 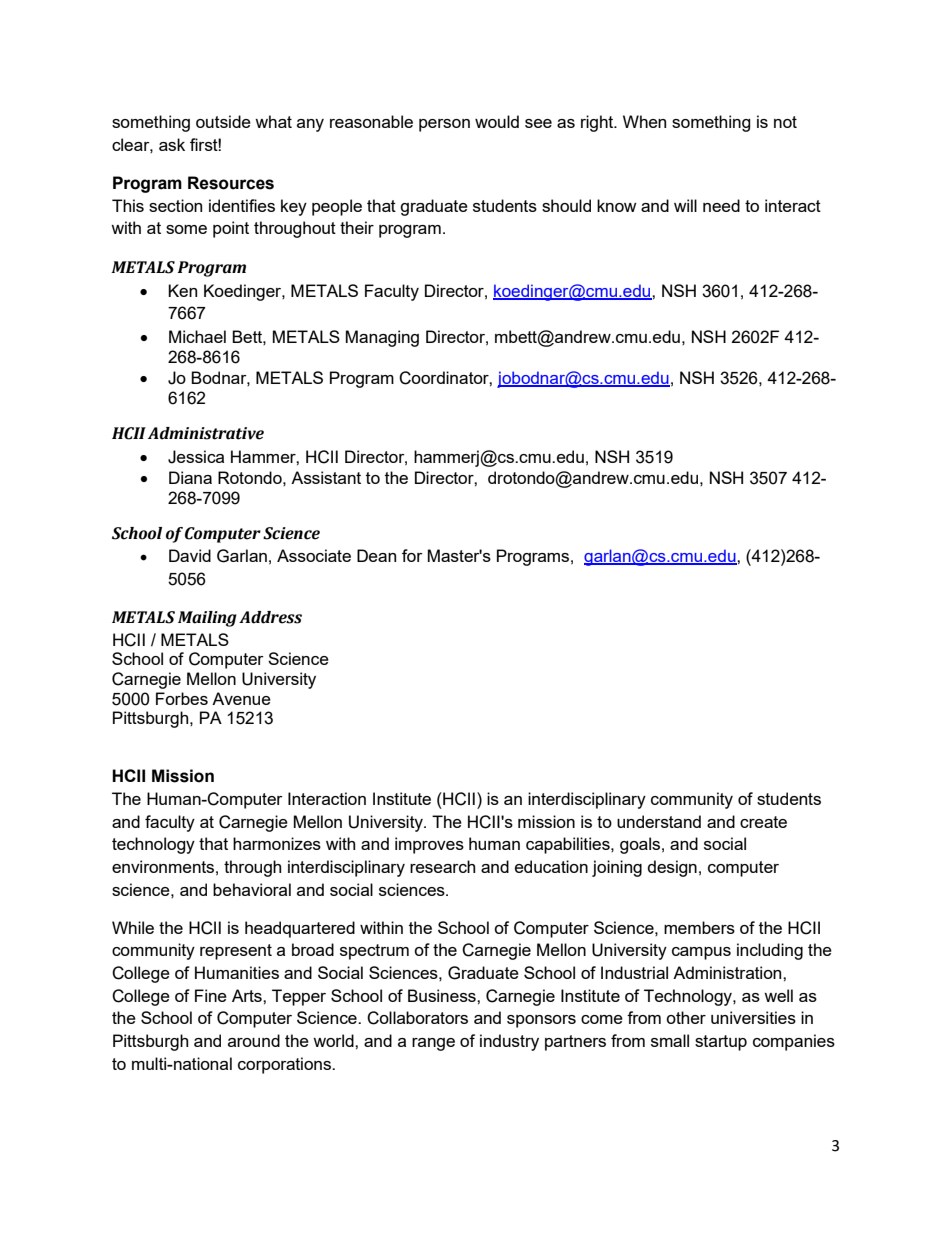 I want to click on ask, so click(x=172, y=144).
